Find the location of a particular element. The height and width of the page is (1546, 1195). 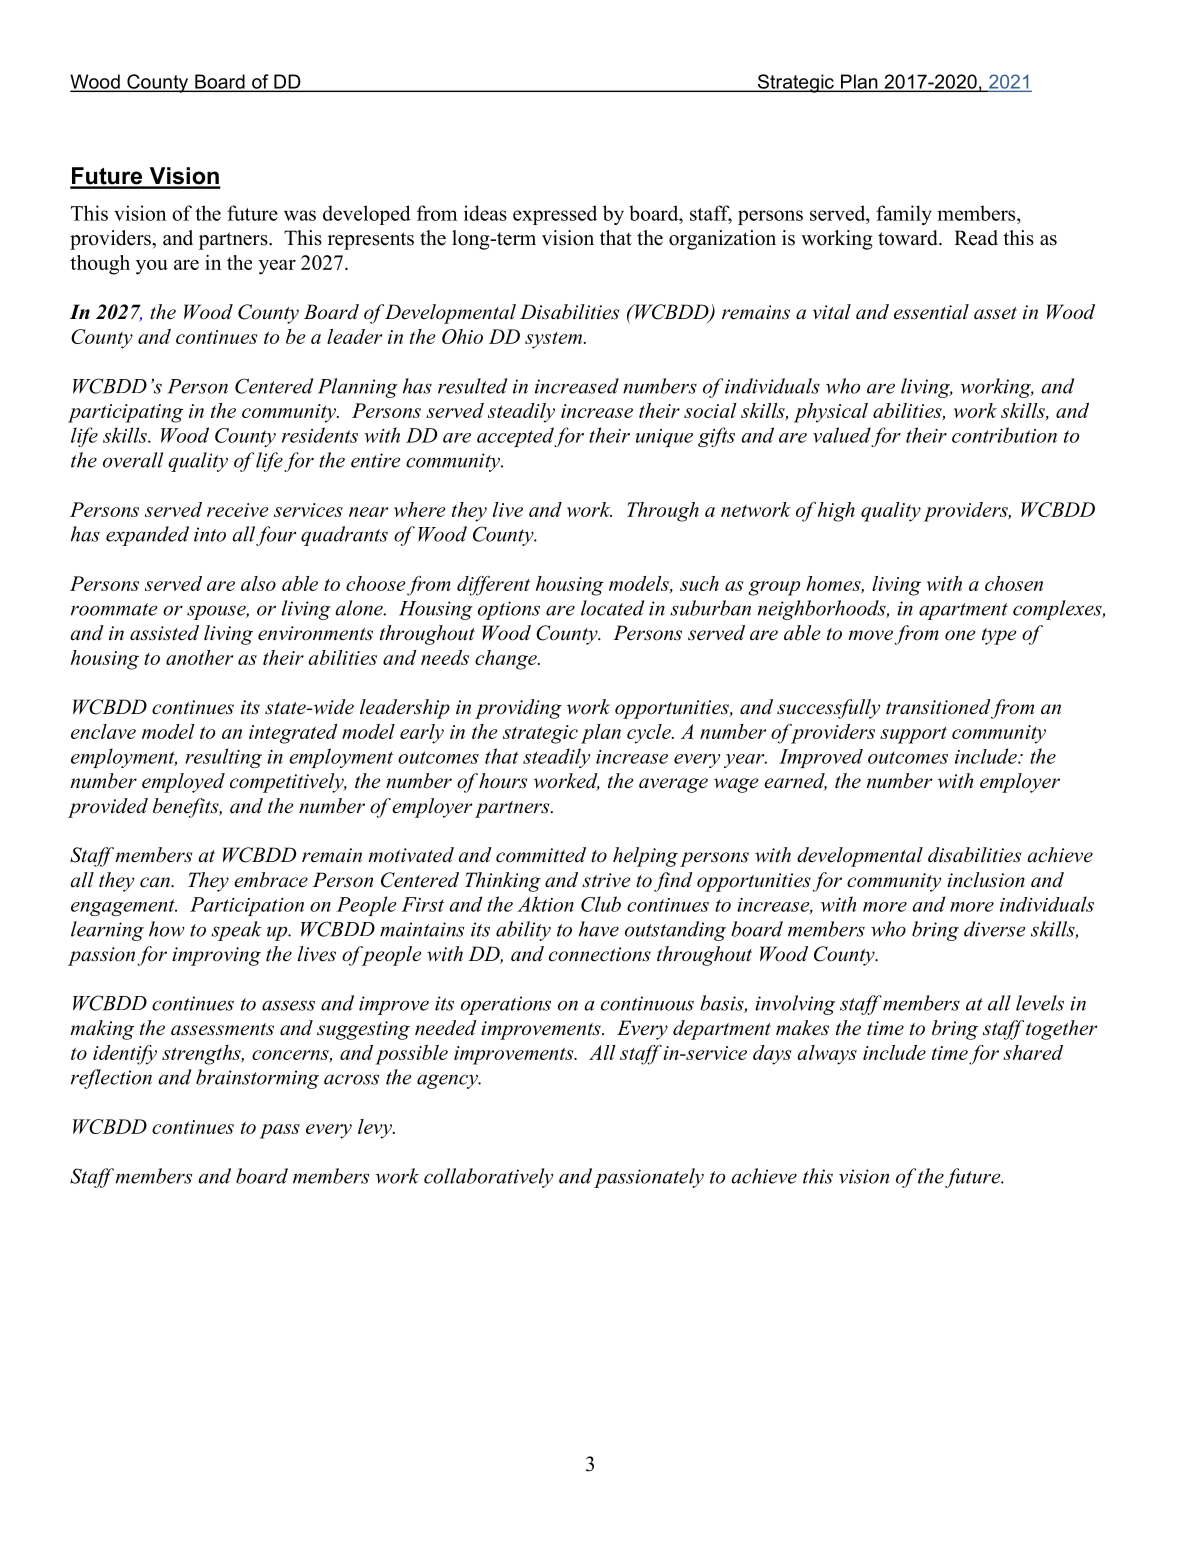

accepted is located at coordinates (516, 437).
